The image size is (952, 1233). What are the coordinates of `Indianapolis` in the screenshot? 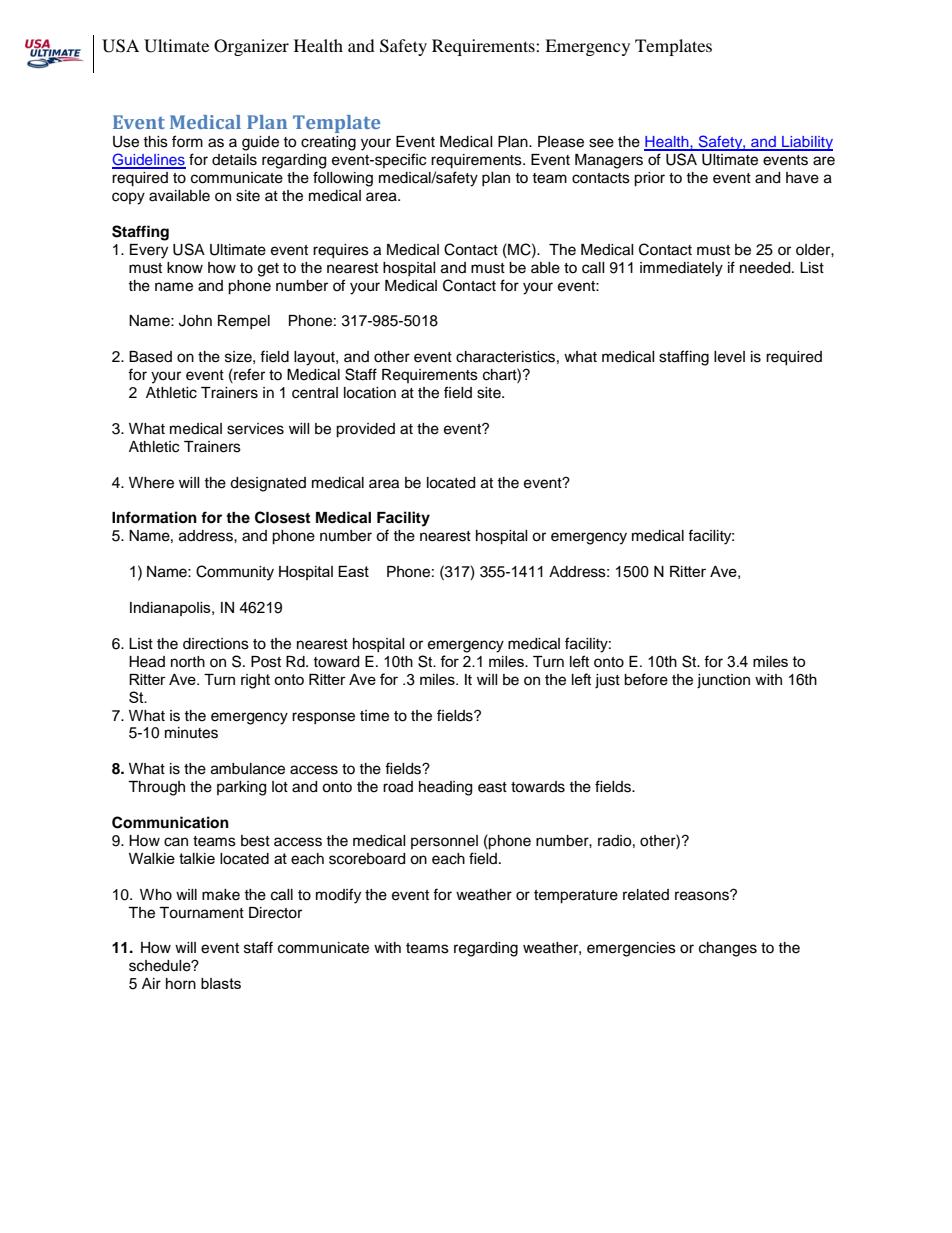 It's located at (171, 609).
